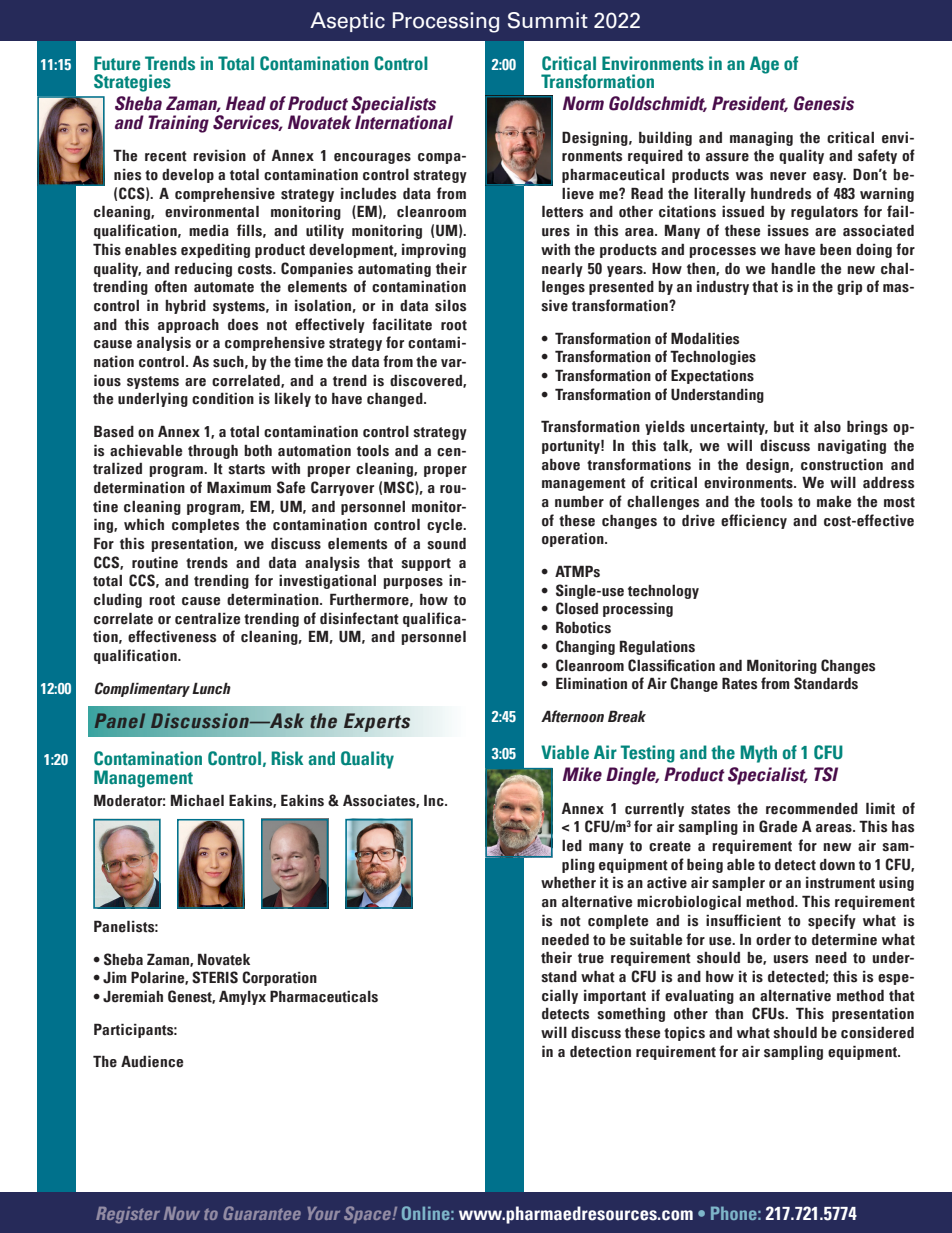  I want to click on Now, so click(182, 1213).
